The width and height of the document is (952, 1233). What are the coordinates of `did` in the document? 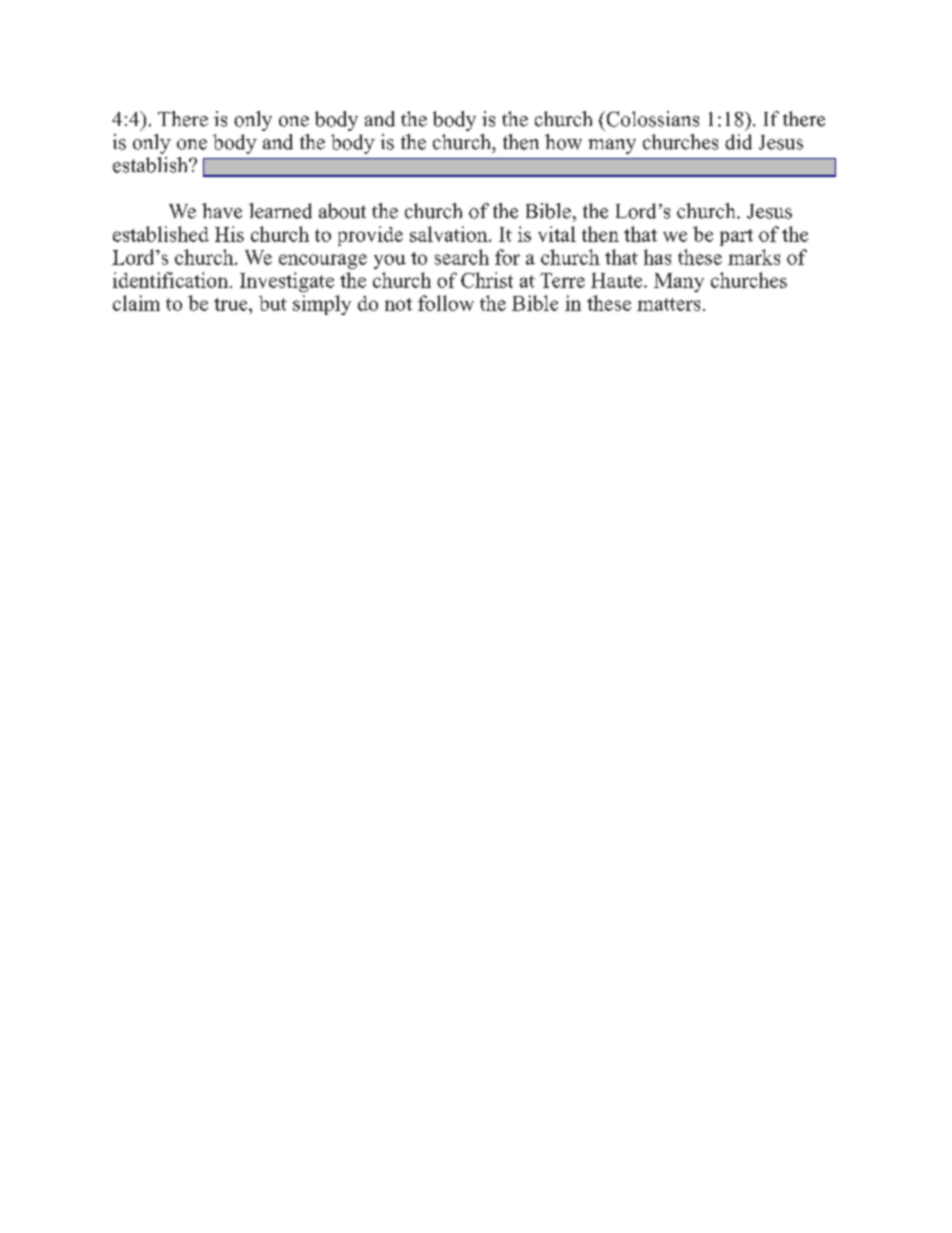 It's located at (738, 142).
